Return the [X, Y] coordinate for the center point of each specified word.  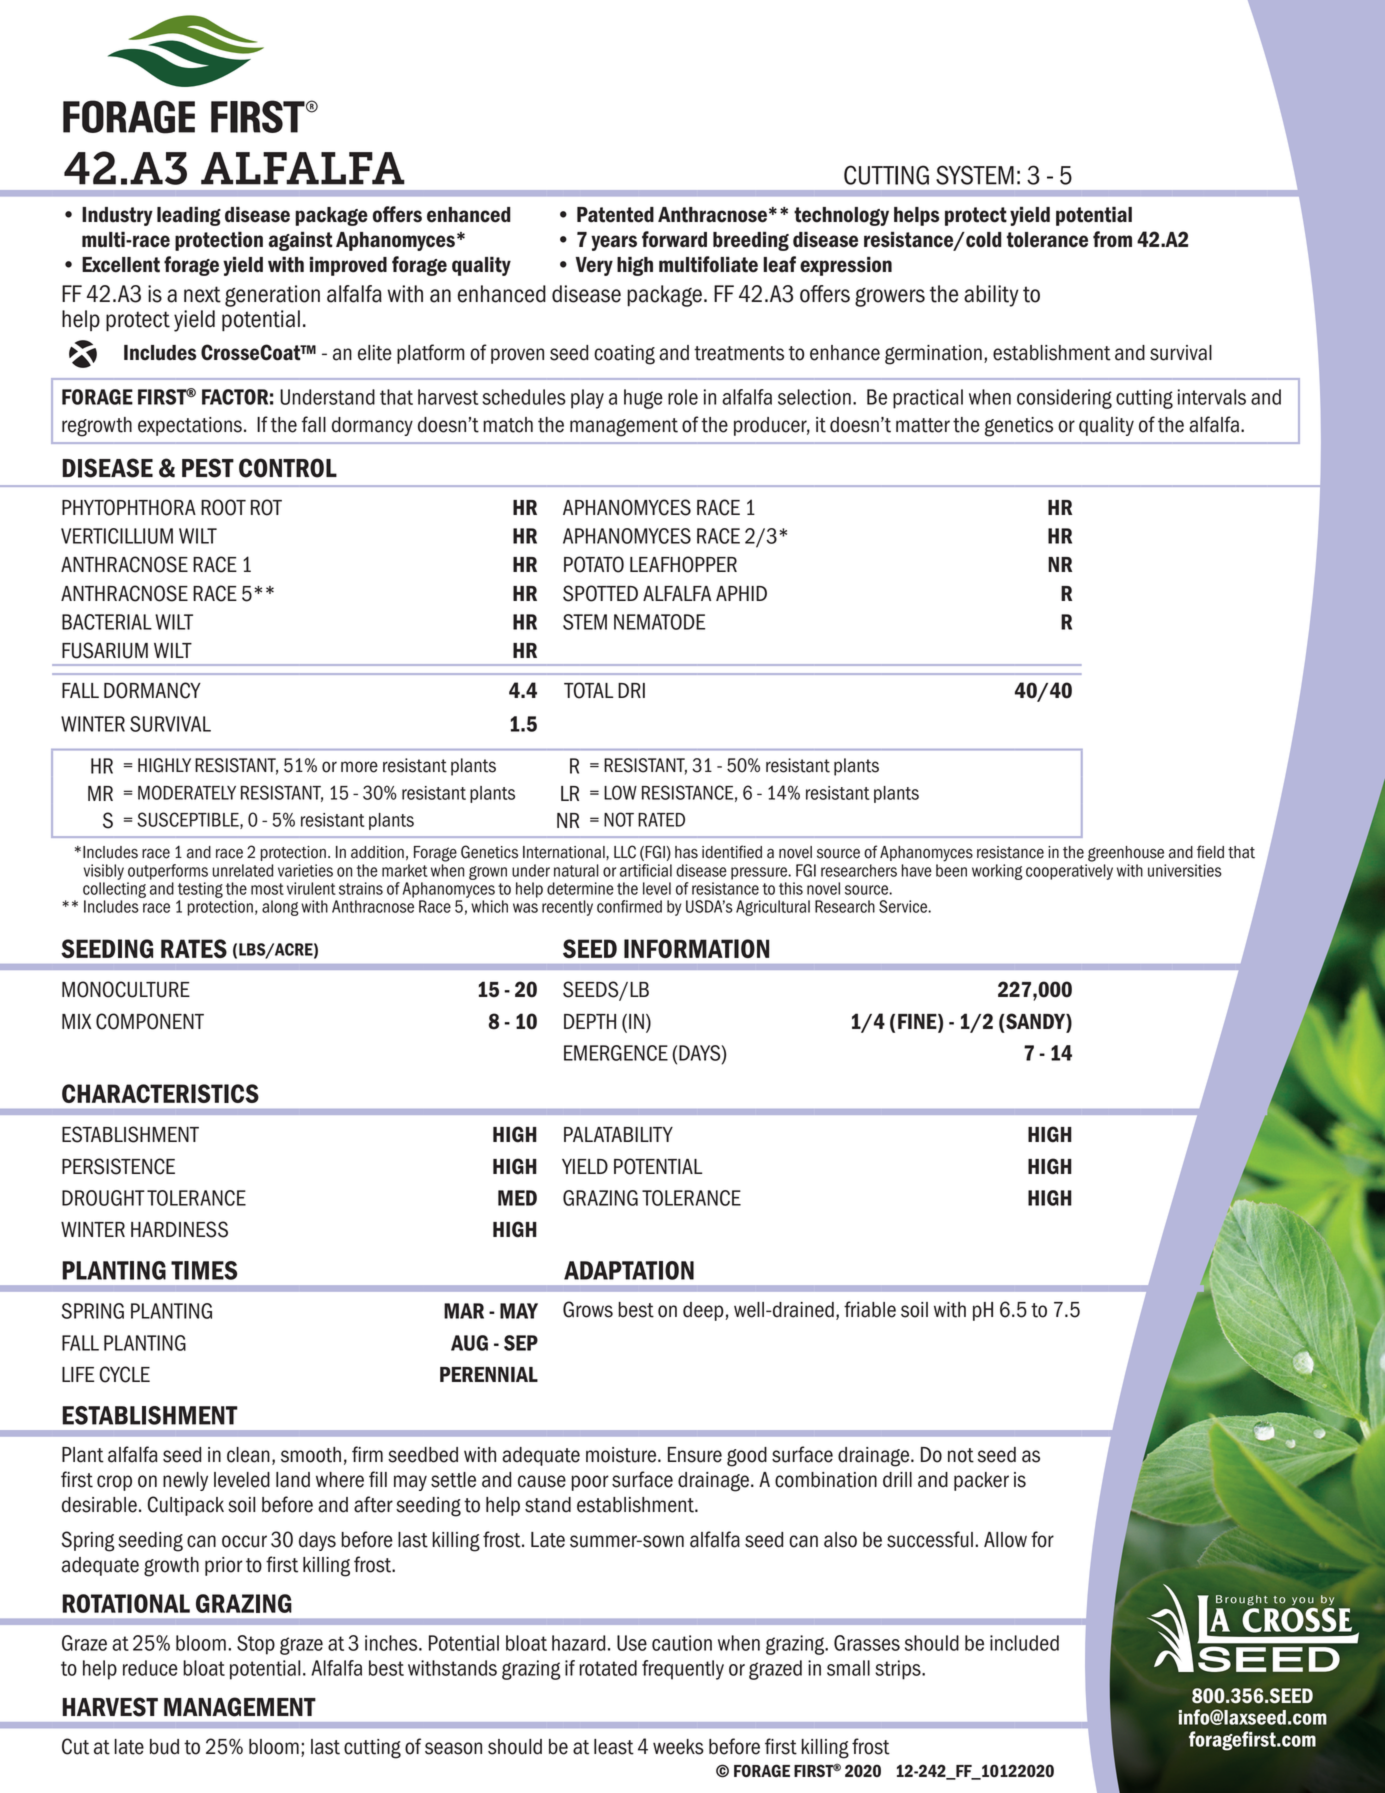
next [202, 294]
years [614, 243]
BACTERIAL [107, 622]
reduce [150, 1668]
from [1112, 239]
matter [923, 425]
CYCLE [125, 1374]
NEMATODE [659, 622]
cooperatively [1069, 872]
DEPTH [590, 1021]
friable [870, 1309]
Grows [588, 1309]
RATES [194, 948]
